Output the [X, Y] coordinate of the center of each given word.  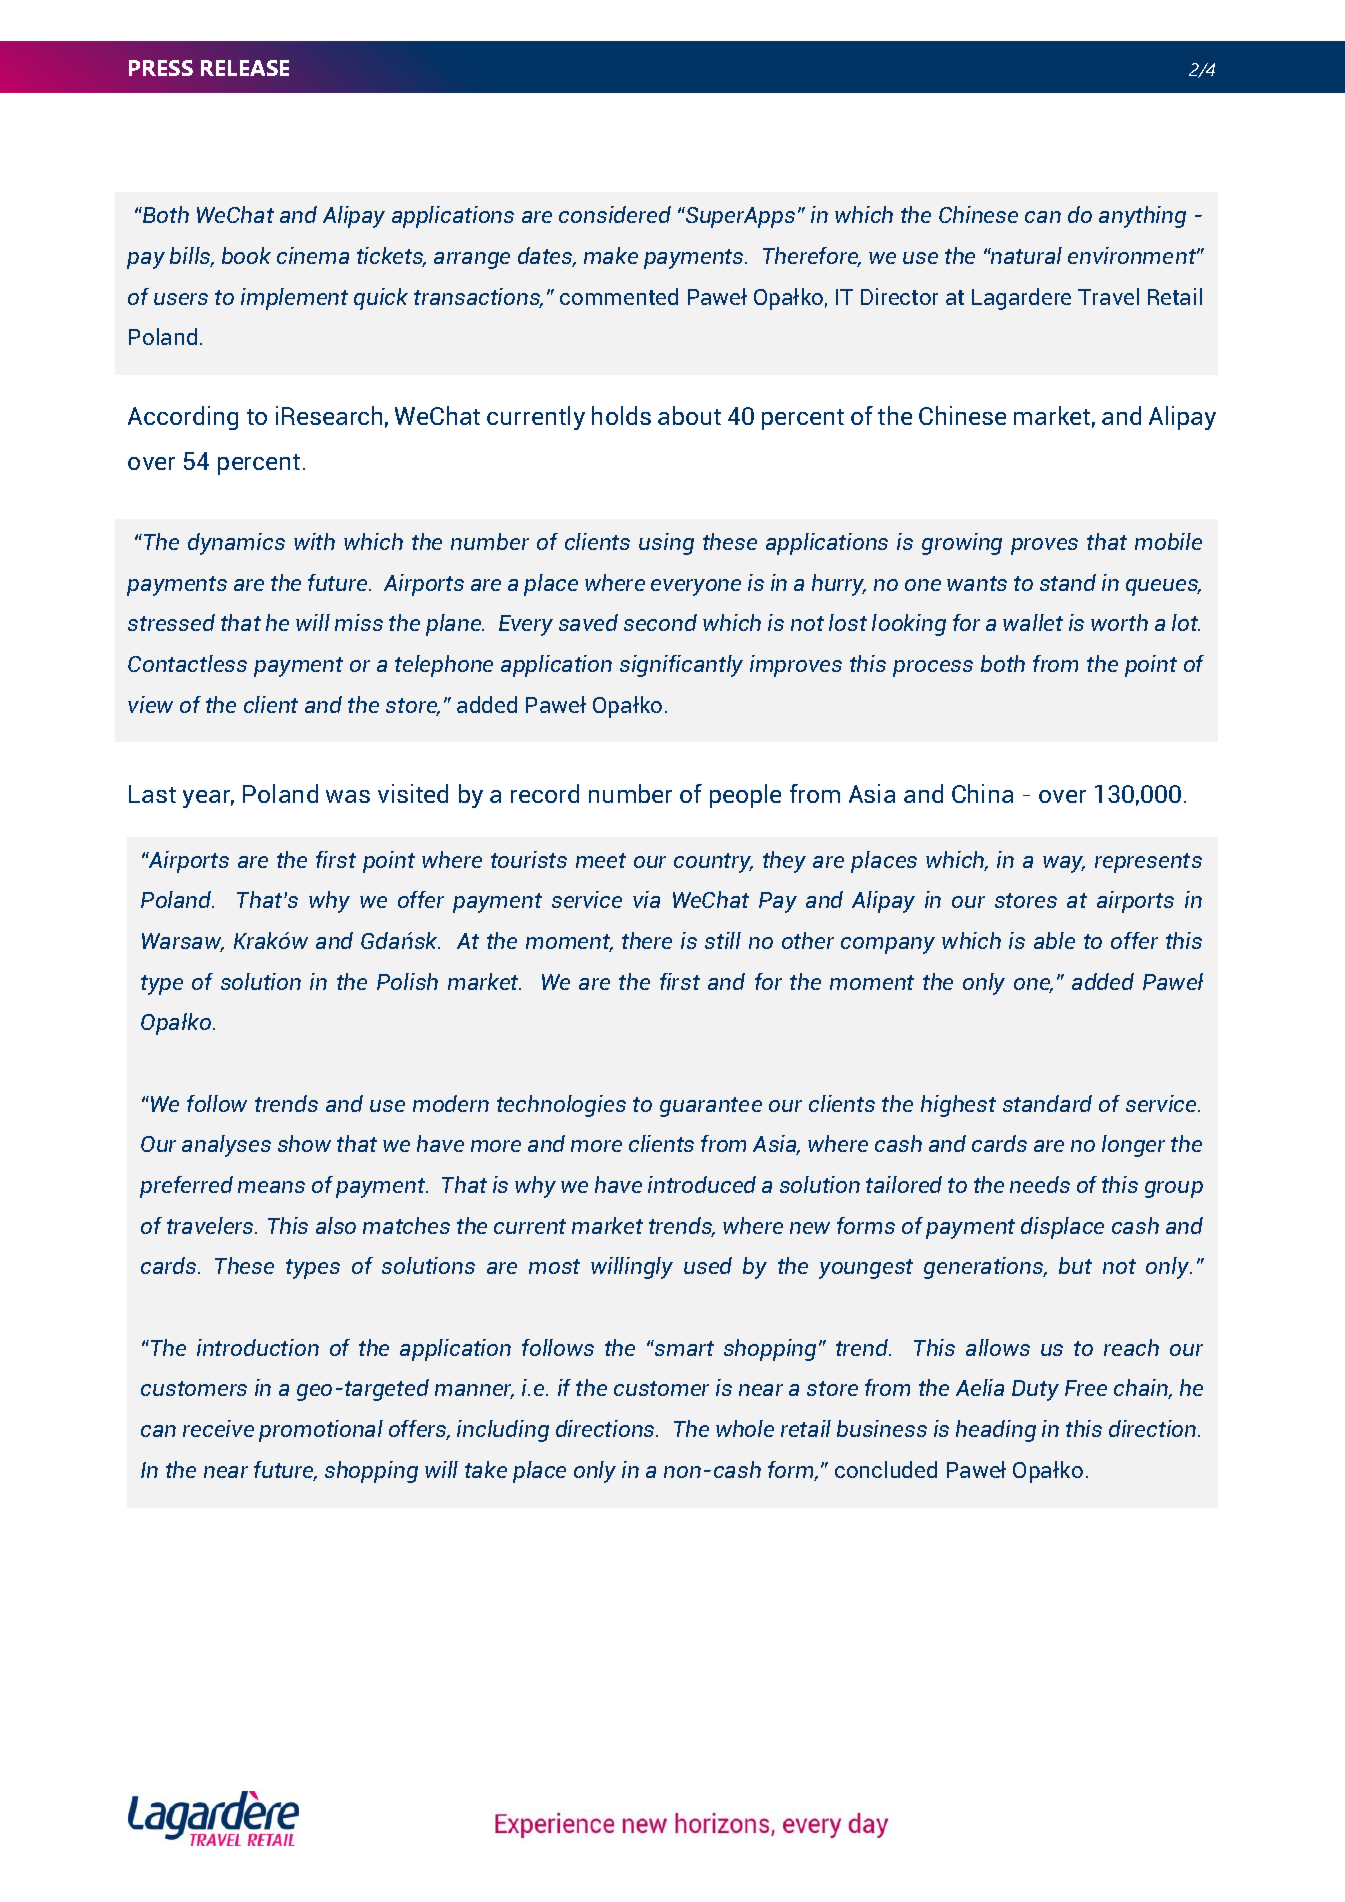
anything [1142, 217]
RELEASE [245, 68]
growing [962, 544]
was [348, 796]
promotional [321, 1431]
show [304, 1143]
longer [1133, 1146]
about [689, 415]
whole [745, 1428]
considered [615, 214]
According [183, 418]
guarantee [711, 1107]
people [745, 796]
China [982, 793]
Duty [1035, 1390]
